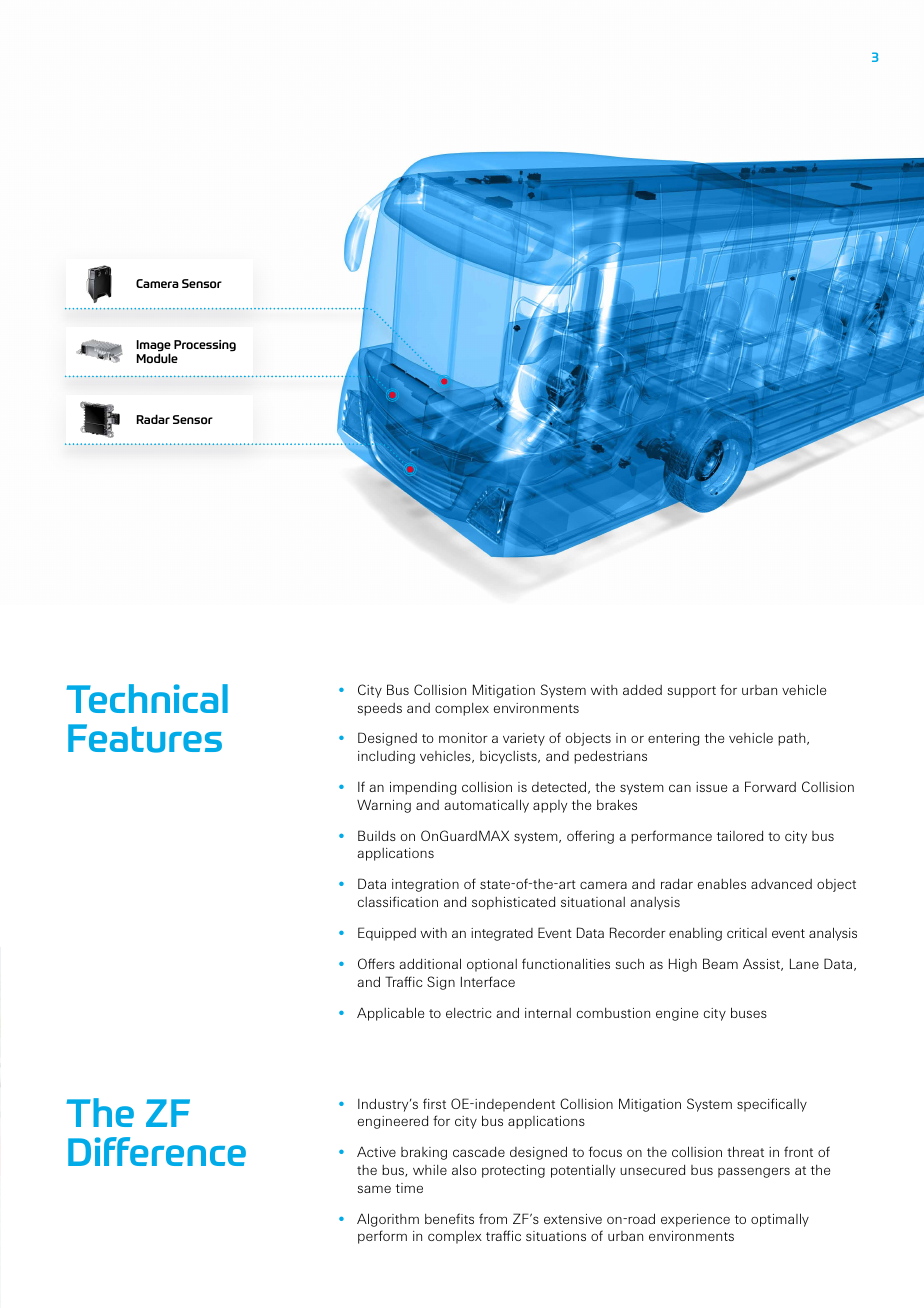  Describe the element at coordinates (157, 1151) in the screenshot. I see `Difference` at that location.
